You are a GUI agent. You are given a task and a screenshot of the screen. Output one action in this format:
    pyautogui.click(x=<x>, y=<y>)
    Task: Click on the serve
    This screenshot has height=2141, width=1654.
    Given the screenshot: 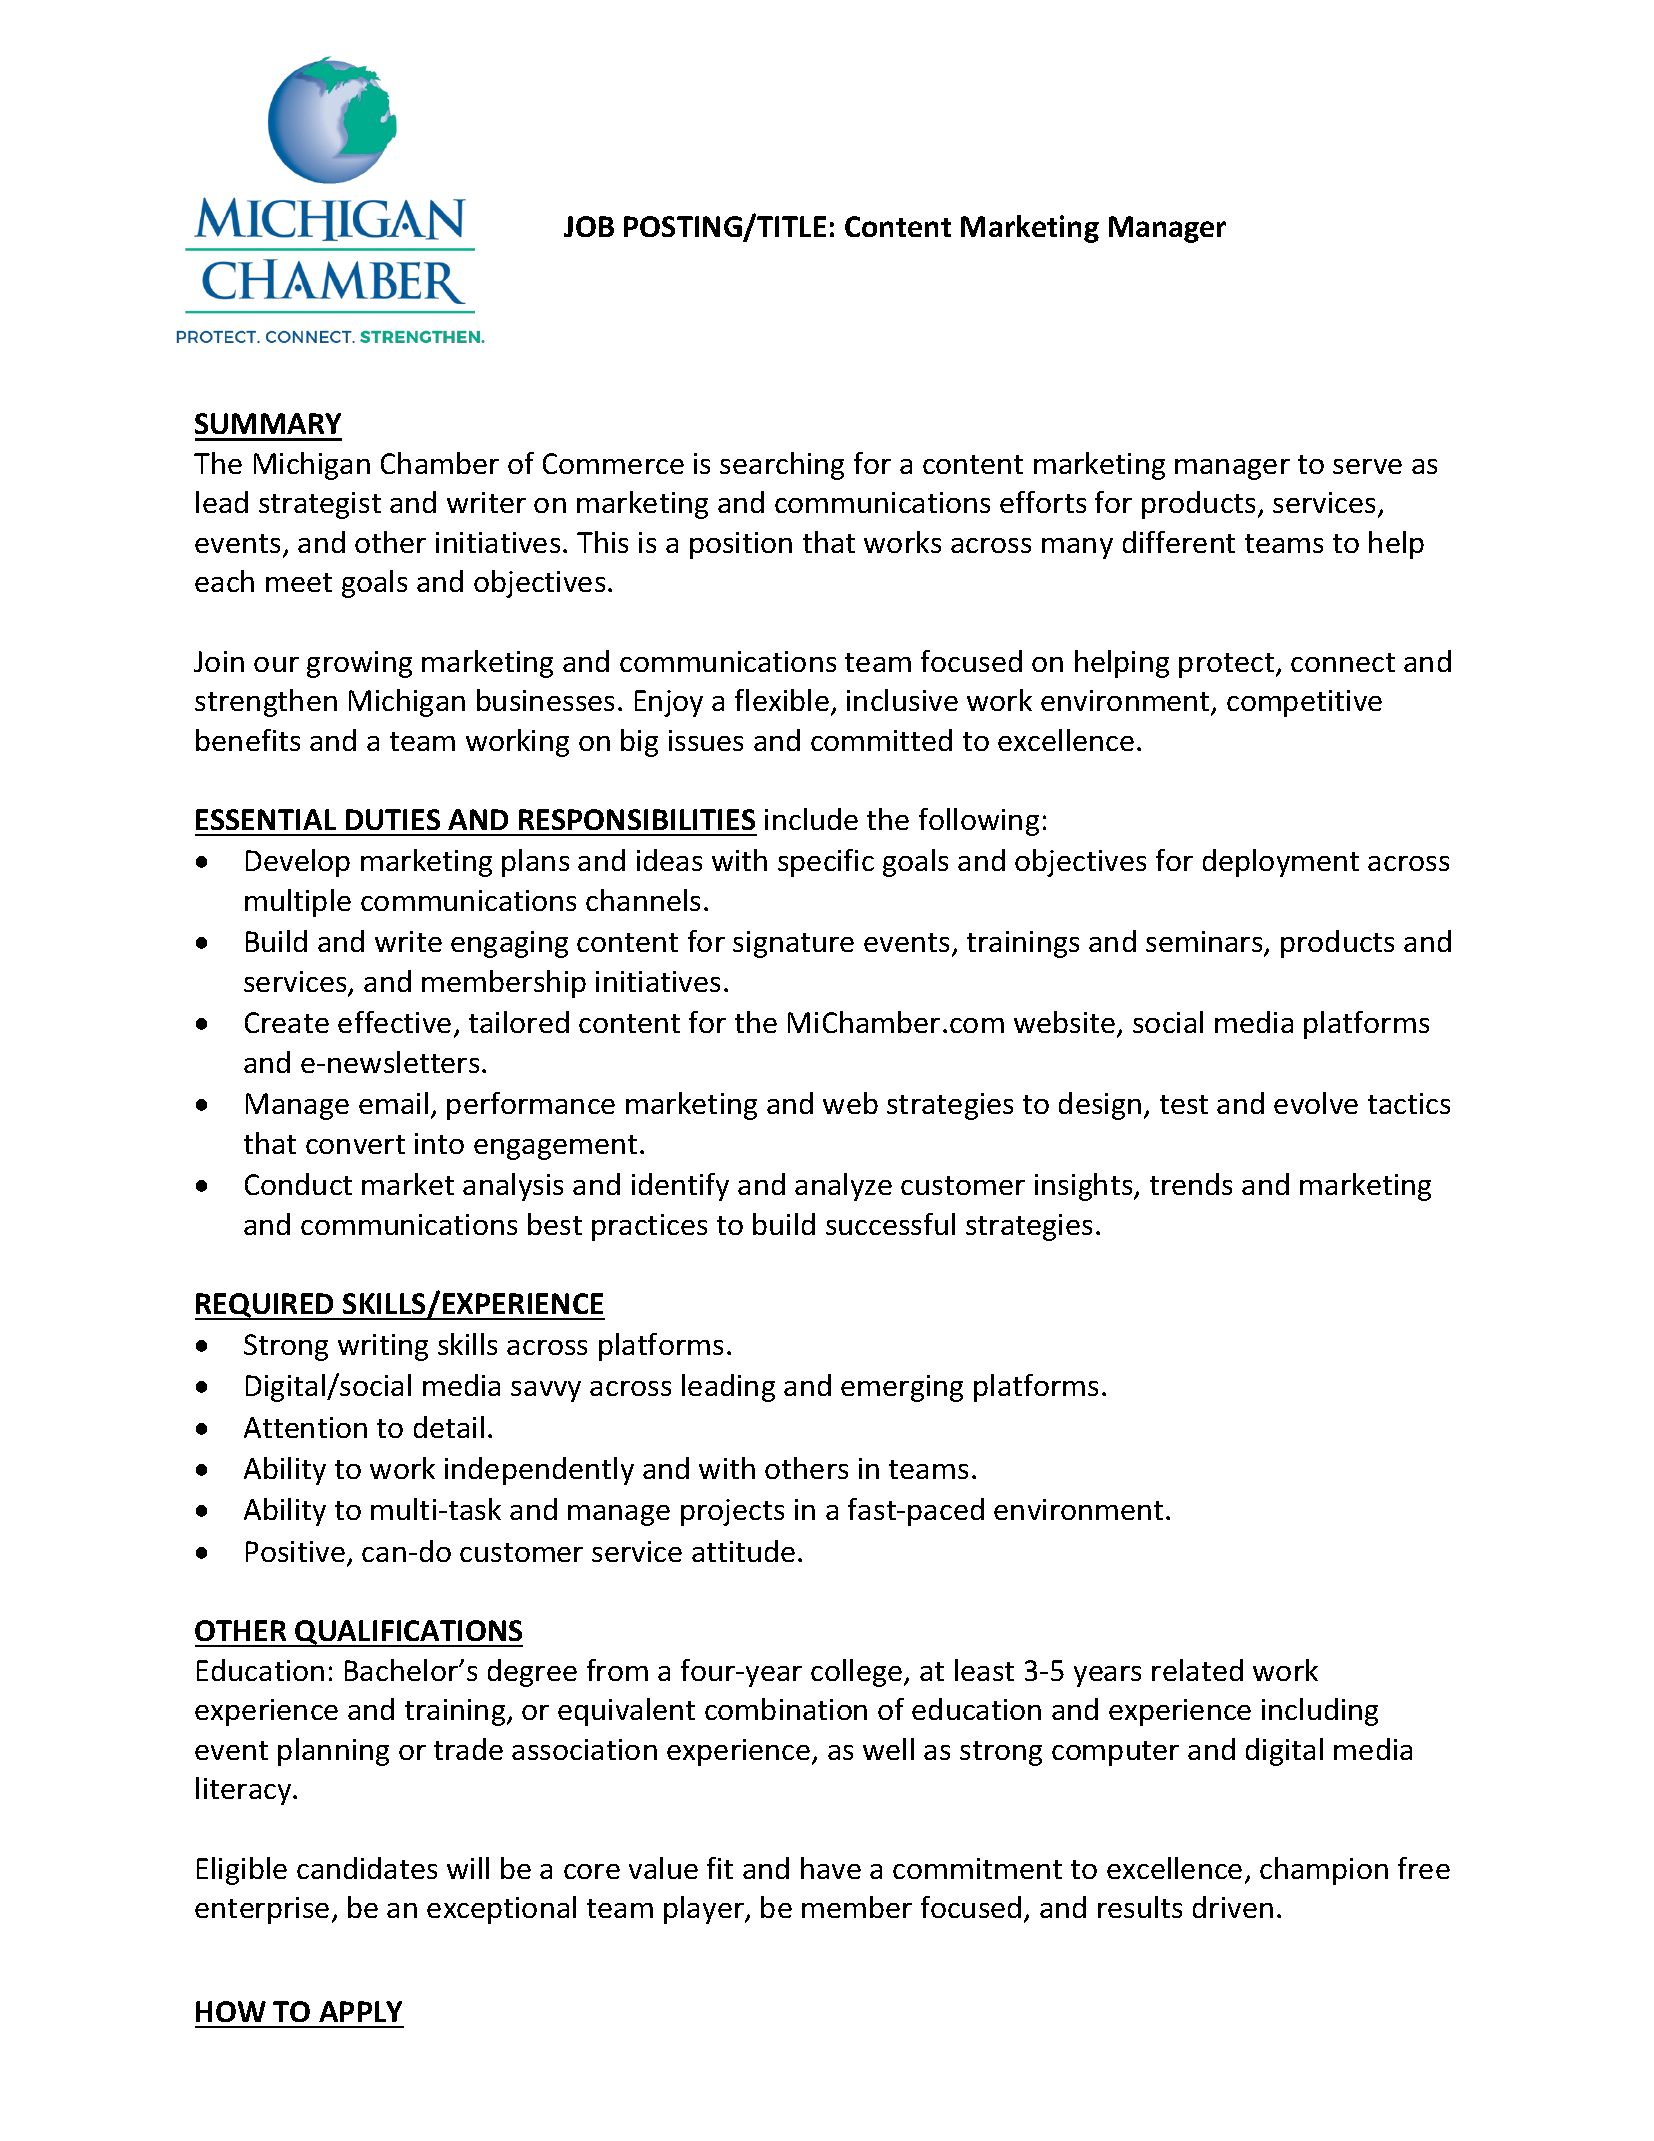 What is the action you would take?
    pyautogui.click(x=1367, y=466)
